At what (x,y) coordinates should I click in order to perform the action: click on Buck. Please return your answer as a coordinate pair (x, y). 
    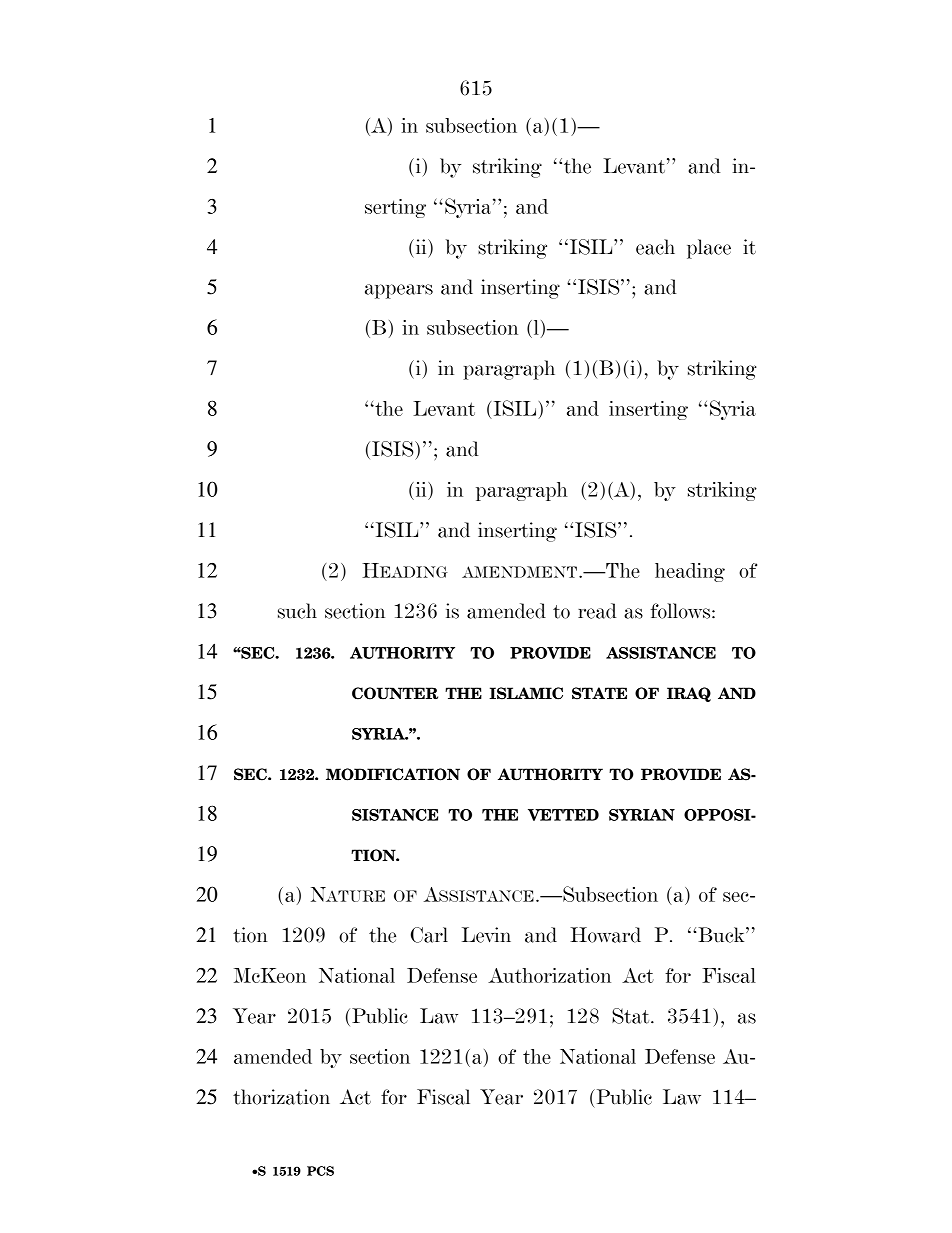
    Looking at the image, I should click on (721, 935).
